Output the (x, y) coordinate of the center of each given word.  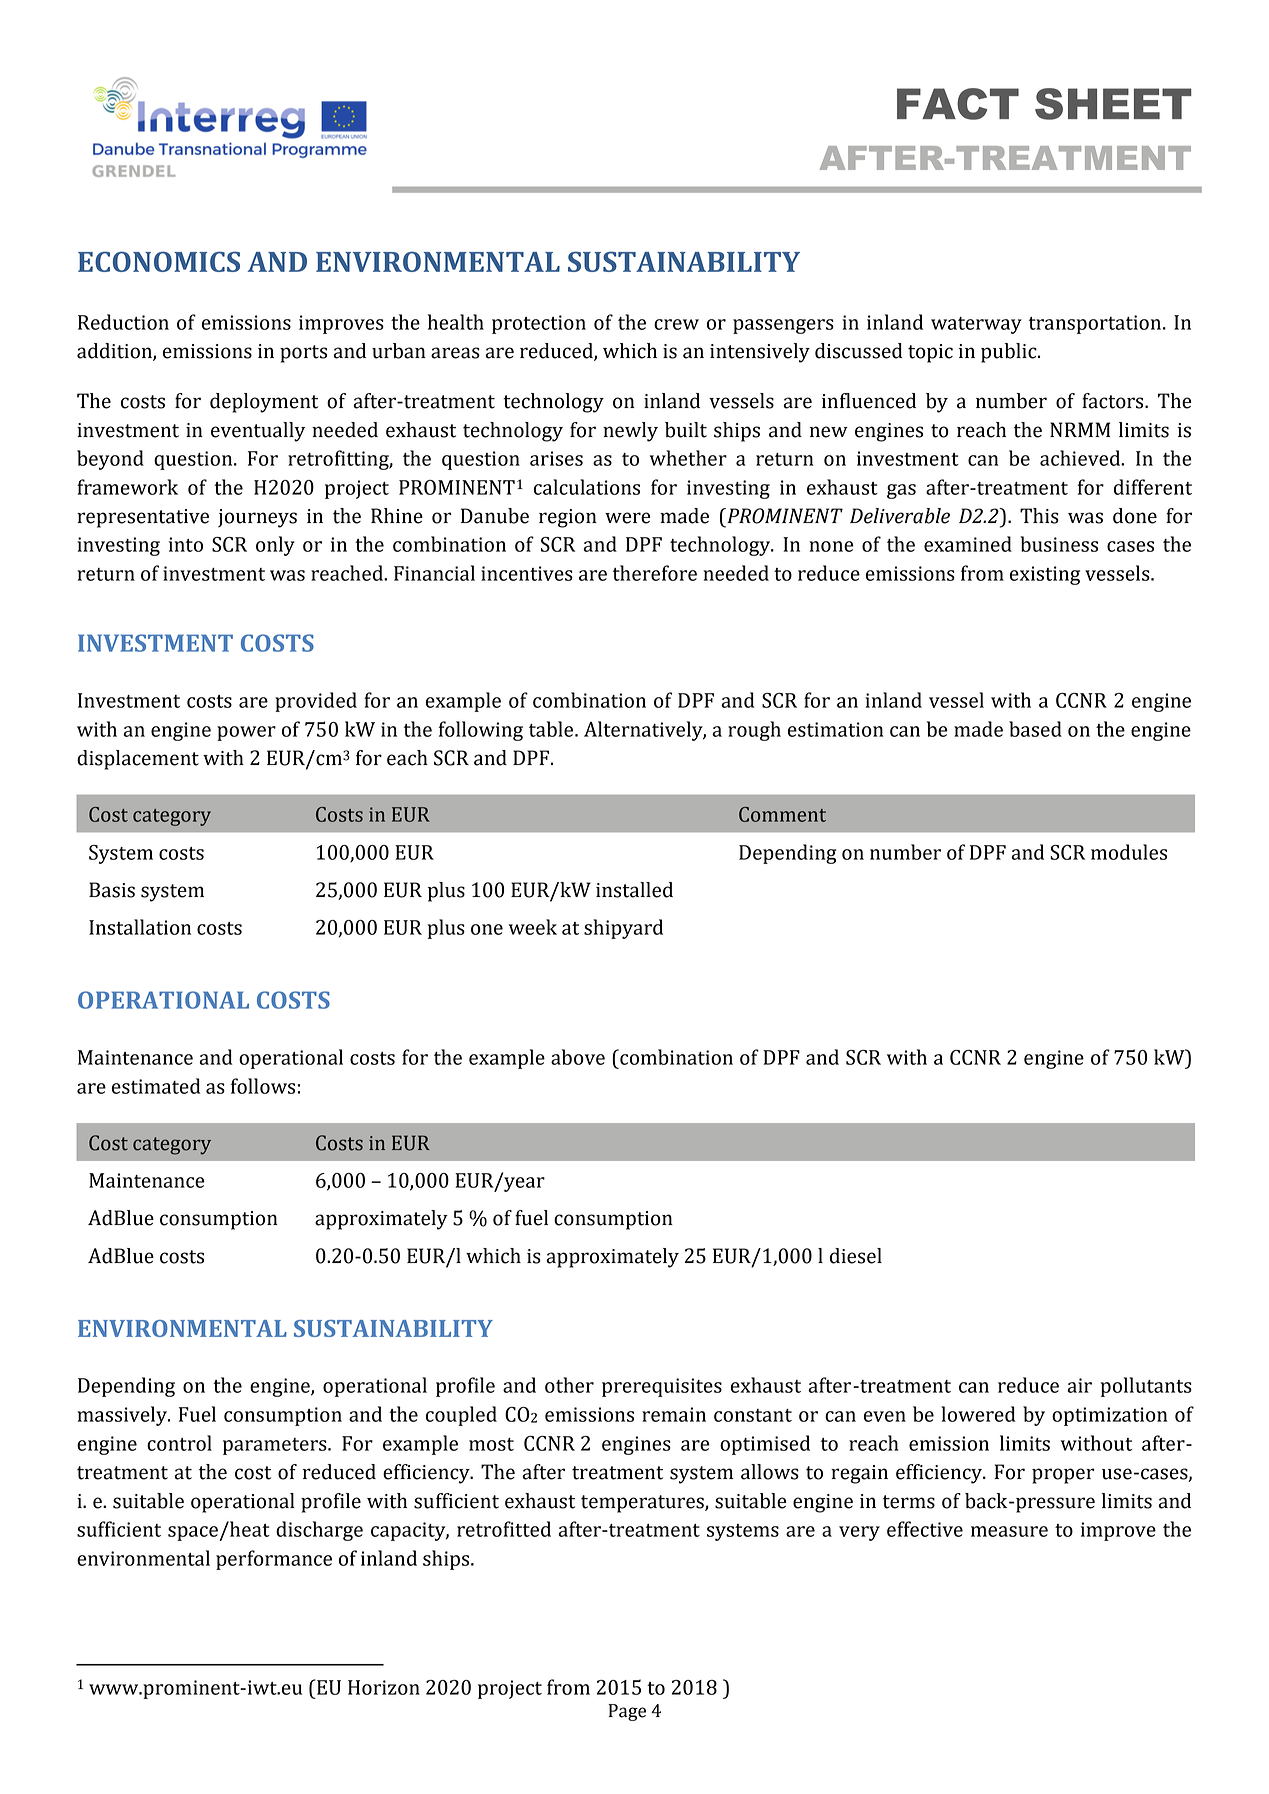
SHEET (1113, 104)
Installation (140, 927)
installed (634, 890)
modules (1129, 852)
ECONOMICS (159, 261)
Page (627, 1712)
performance (274, 1560)
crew (676, 324)
